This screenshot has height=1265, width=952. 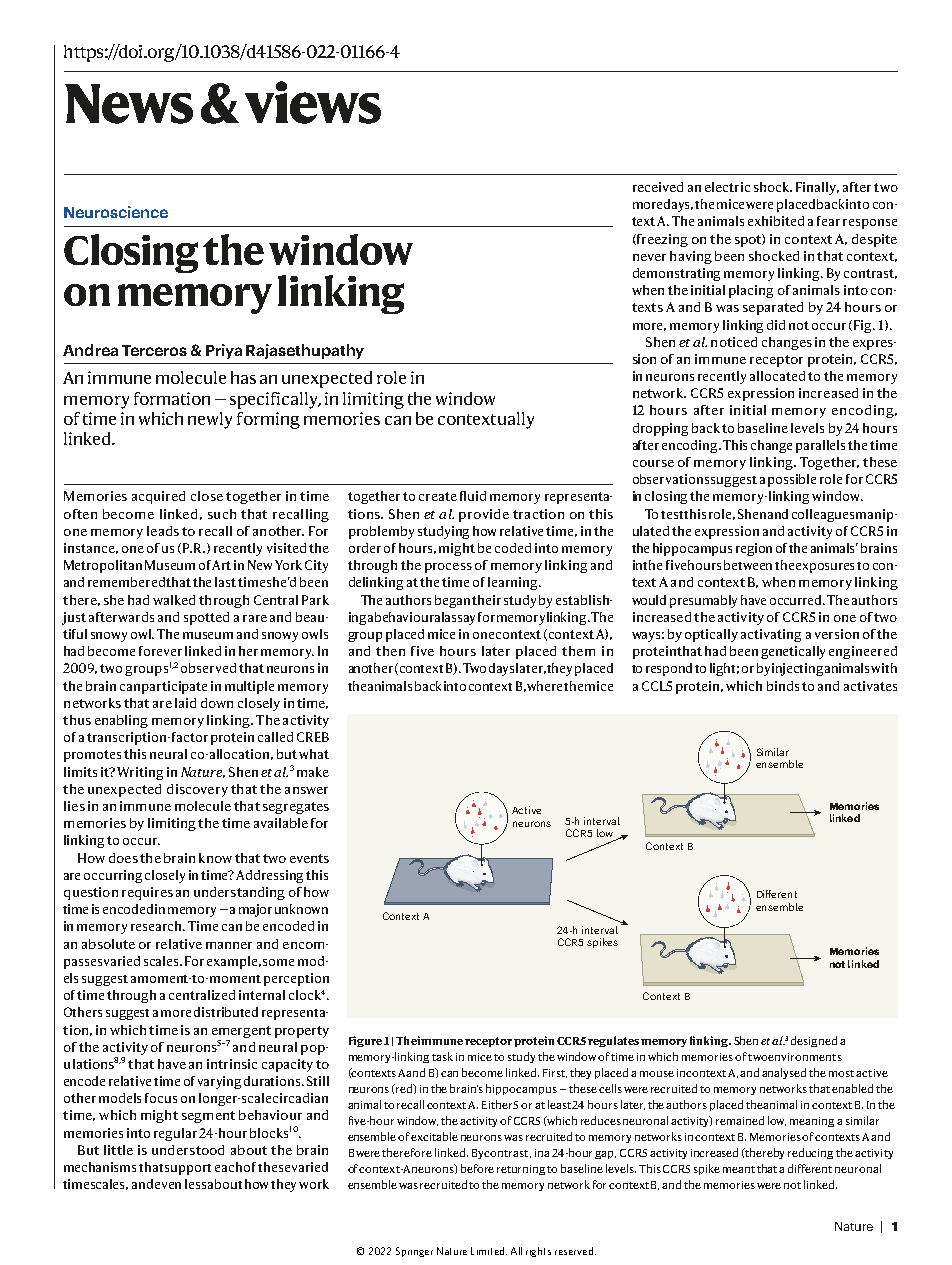 What do you see at coordinates (313, 102) in the screenshot?
I see `views` at bounding box center [313, 102].
